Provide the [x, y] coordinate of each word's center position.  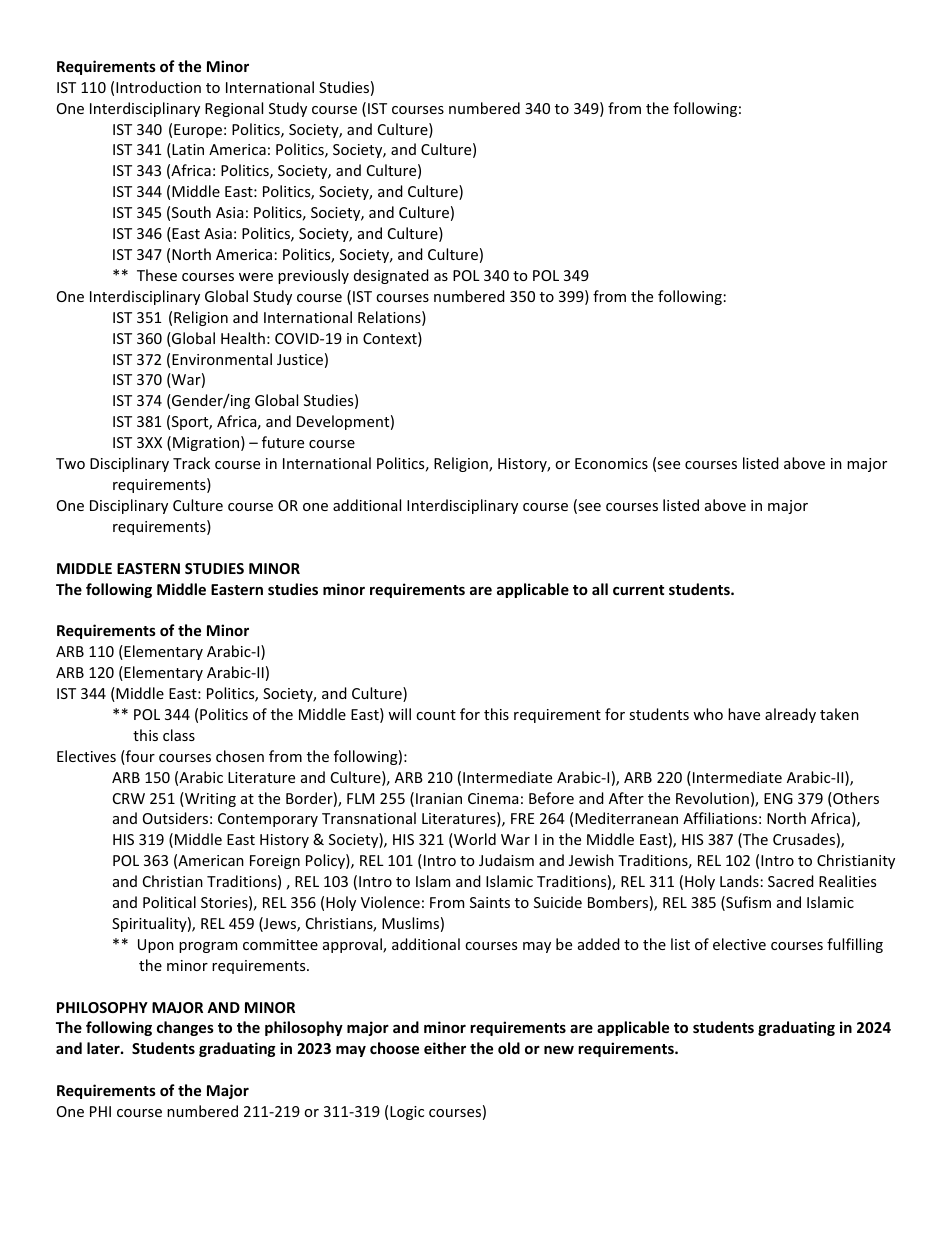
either [445, 1048]
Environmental [222, 359]
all [600, 589]
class [179, 735]
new [559, 1050]
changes [185, 1028]
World [474, 840]
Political [169, 902]
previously [313, 276]
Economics [611, 463]
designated [391, 276]
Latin [187, 150]
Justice [300, 359]
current [638, 590]
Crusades [804, 839]
